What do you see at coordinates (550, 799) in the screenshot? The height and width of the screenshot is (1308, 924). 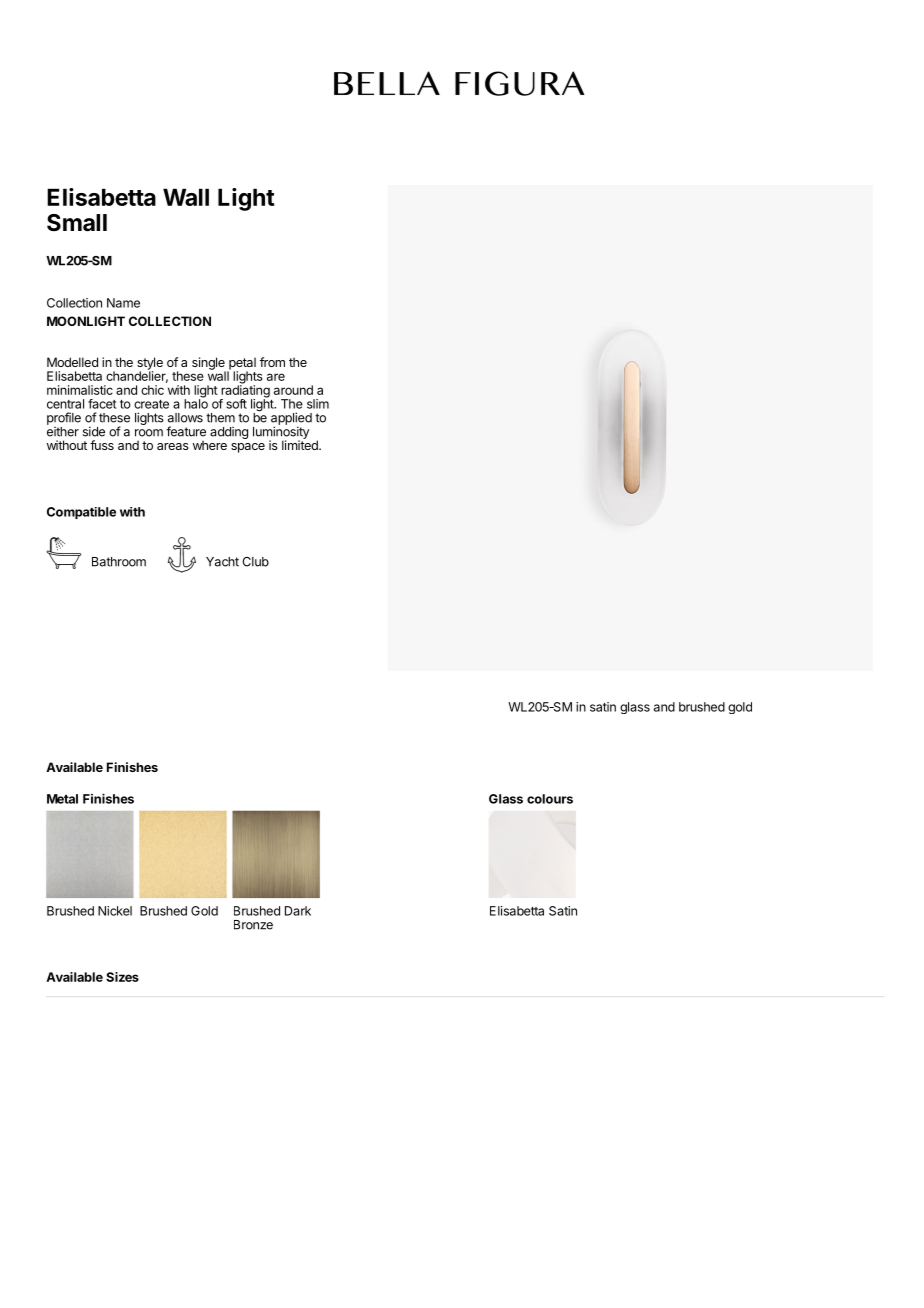 I see `colours` at bounding box center [550, 799].
